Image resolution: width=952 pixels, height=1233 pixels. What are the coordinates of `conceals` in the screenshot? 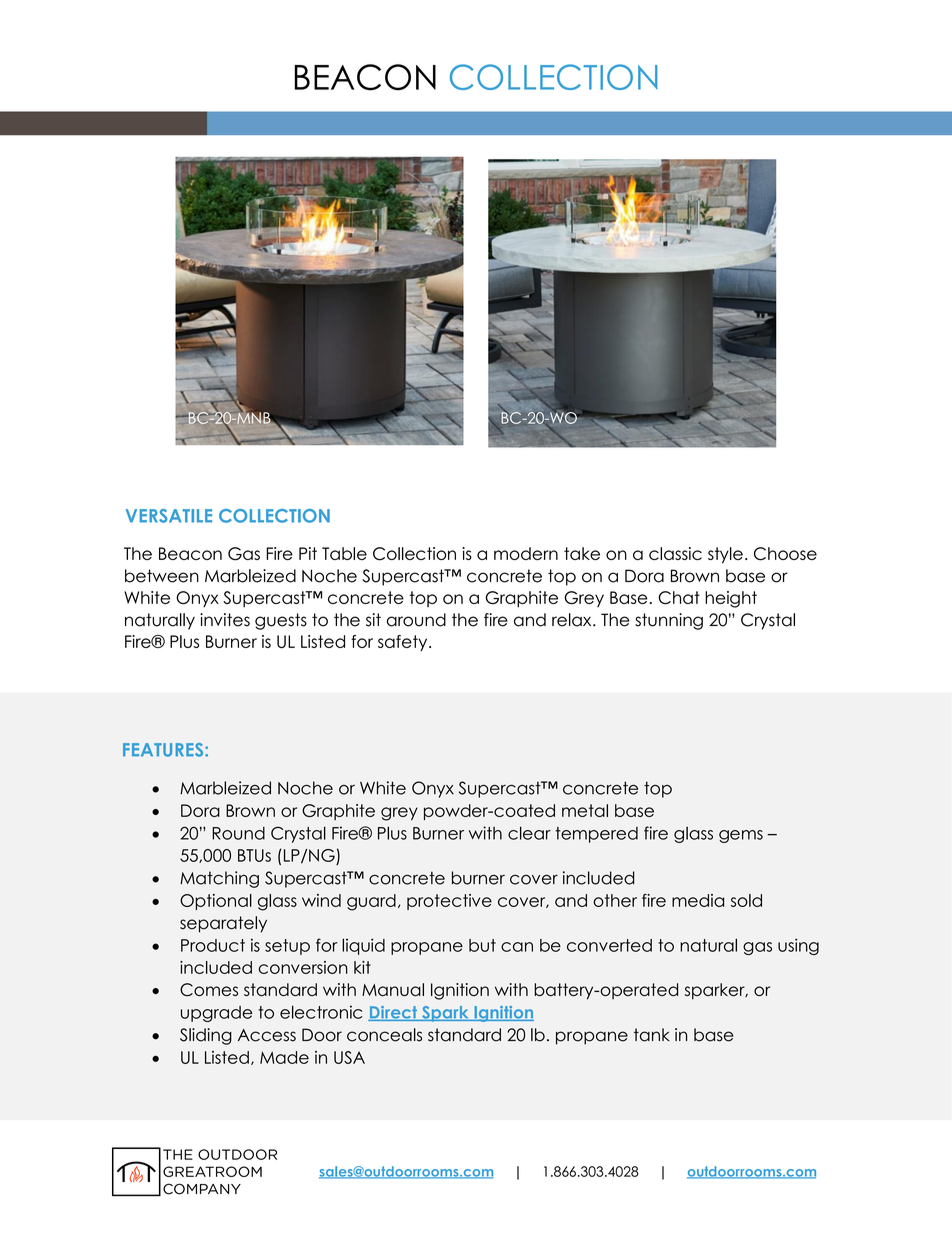 It's located at (384, 1035).
